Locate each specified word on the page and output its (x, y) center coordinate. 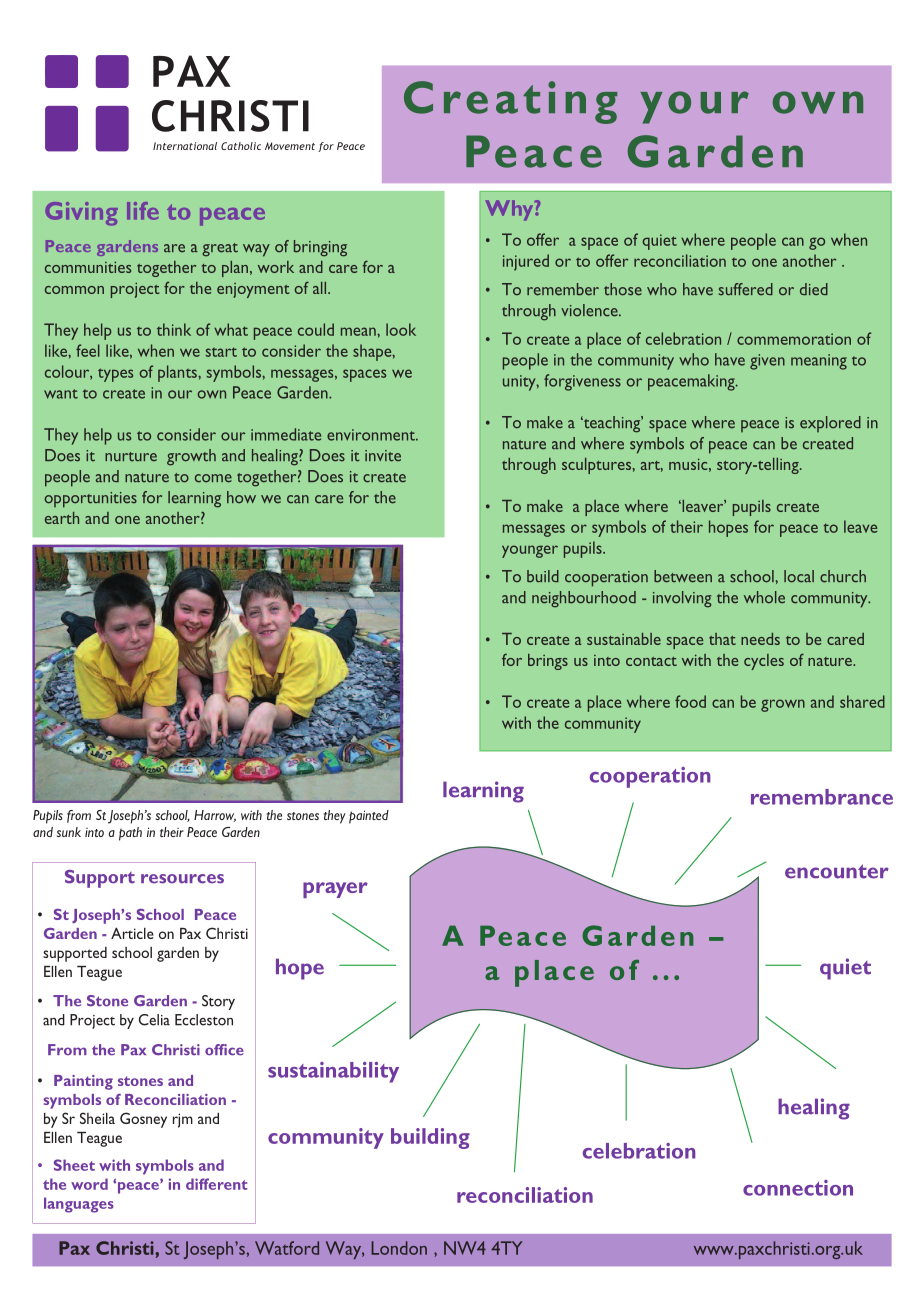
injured (526, 262)
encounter (837, 871)
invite (383, 456)
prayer (335, 890)
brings (548, 662)
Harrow (215, 816)
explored (830, 424)
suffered (746, 289)
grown (783, 705)
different (216, 1184)
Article (132, 933)
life (143, 211)
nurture (131, 457)
